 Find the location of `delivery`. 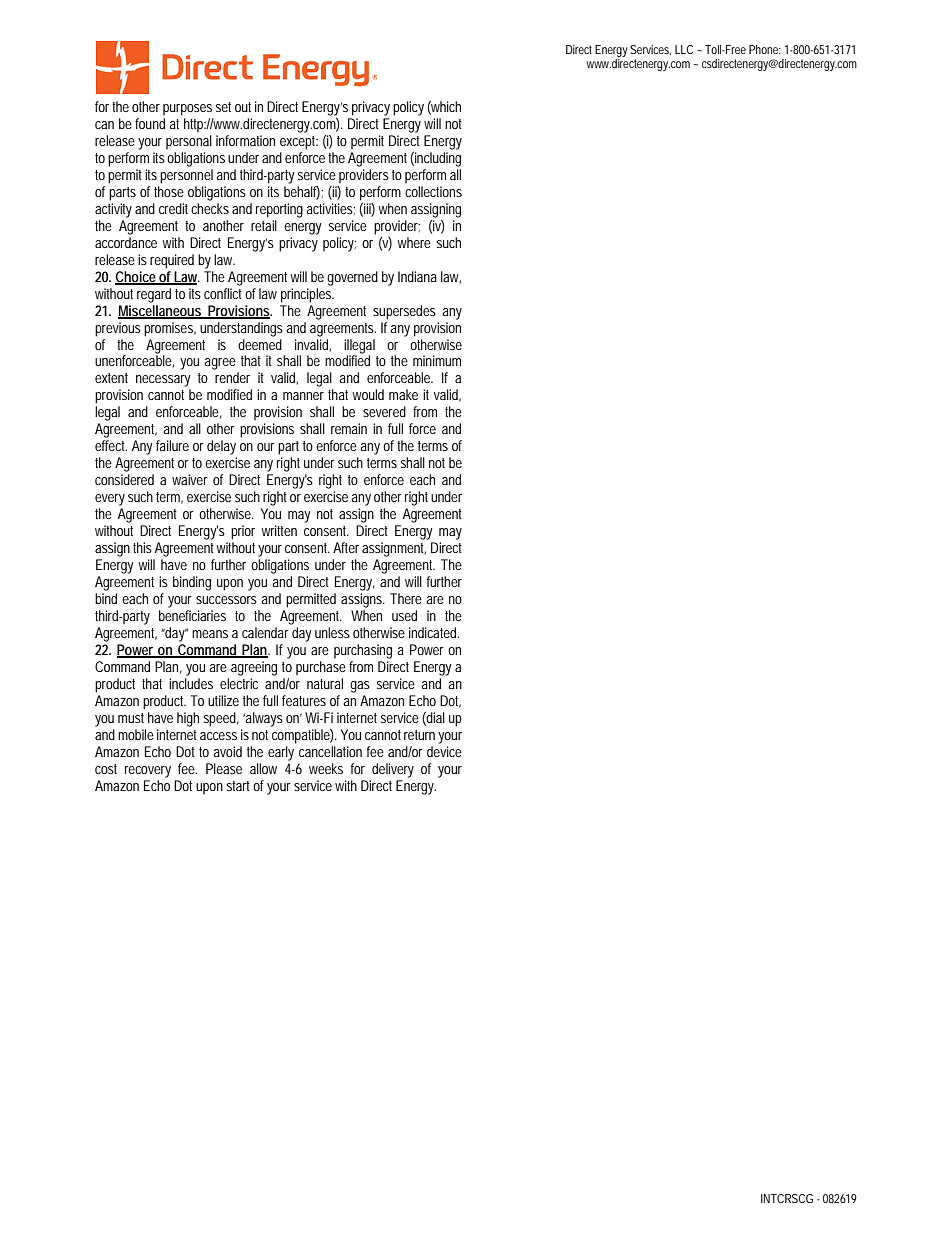

delivery is located at coordinates (393, 770).
